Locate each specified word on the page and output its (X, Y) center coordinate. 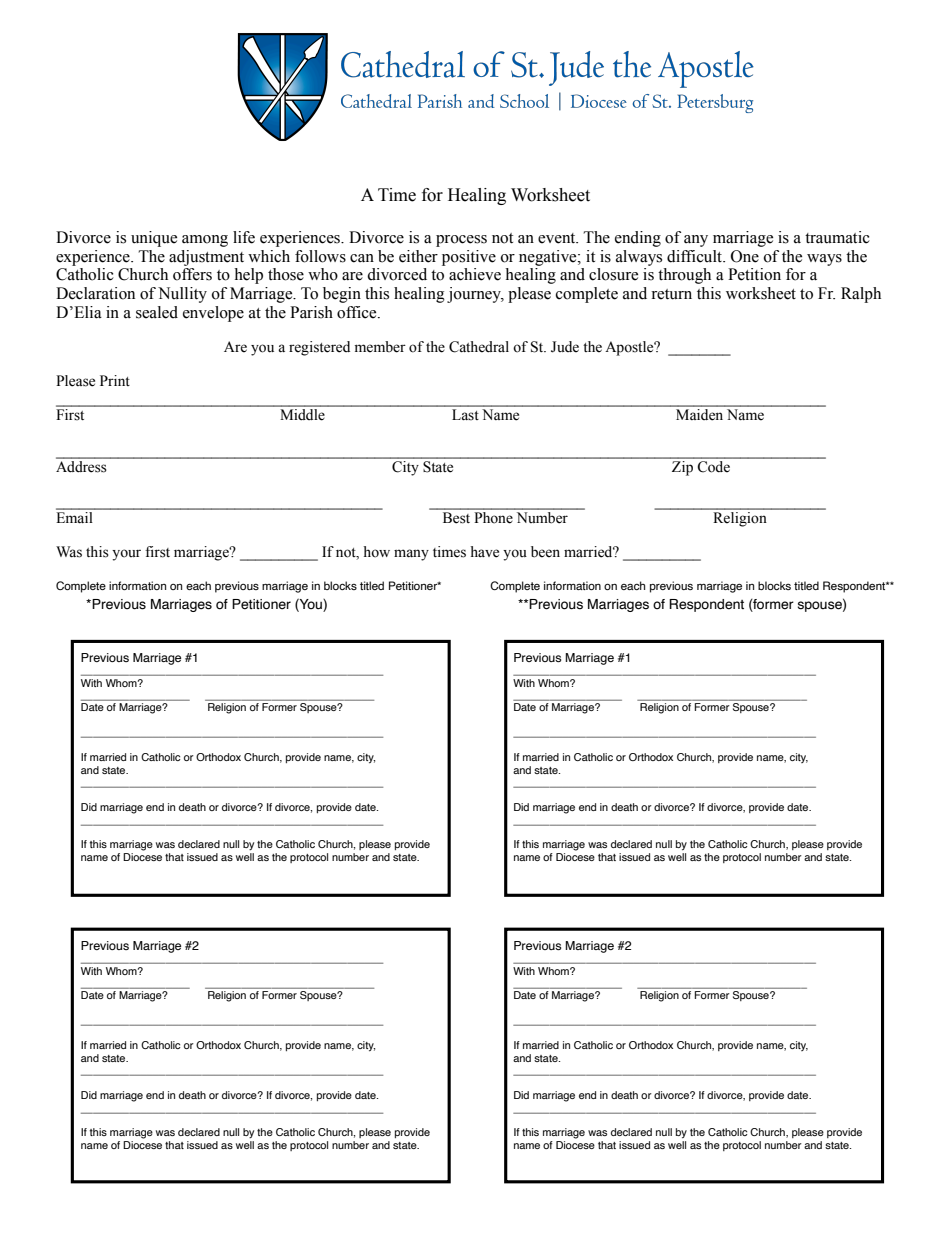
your (126, 555)
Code (714, 465)
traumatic (837, 237)
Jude (565, 347)
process (461, 241)
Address (82, 465)
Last (465, 415)
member (380, 347)
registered (319, 348)
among (205, 241)
